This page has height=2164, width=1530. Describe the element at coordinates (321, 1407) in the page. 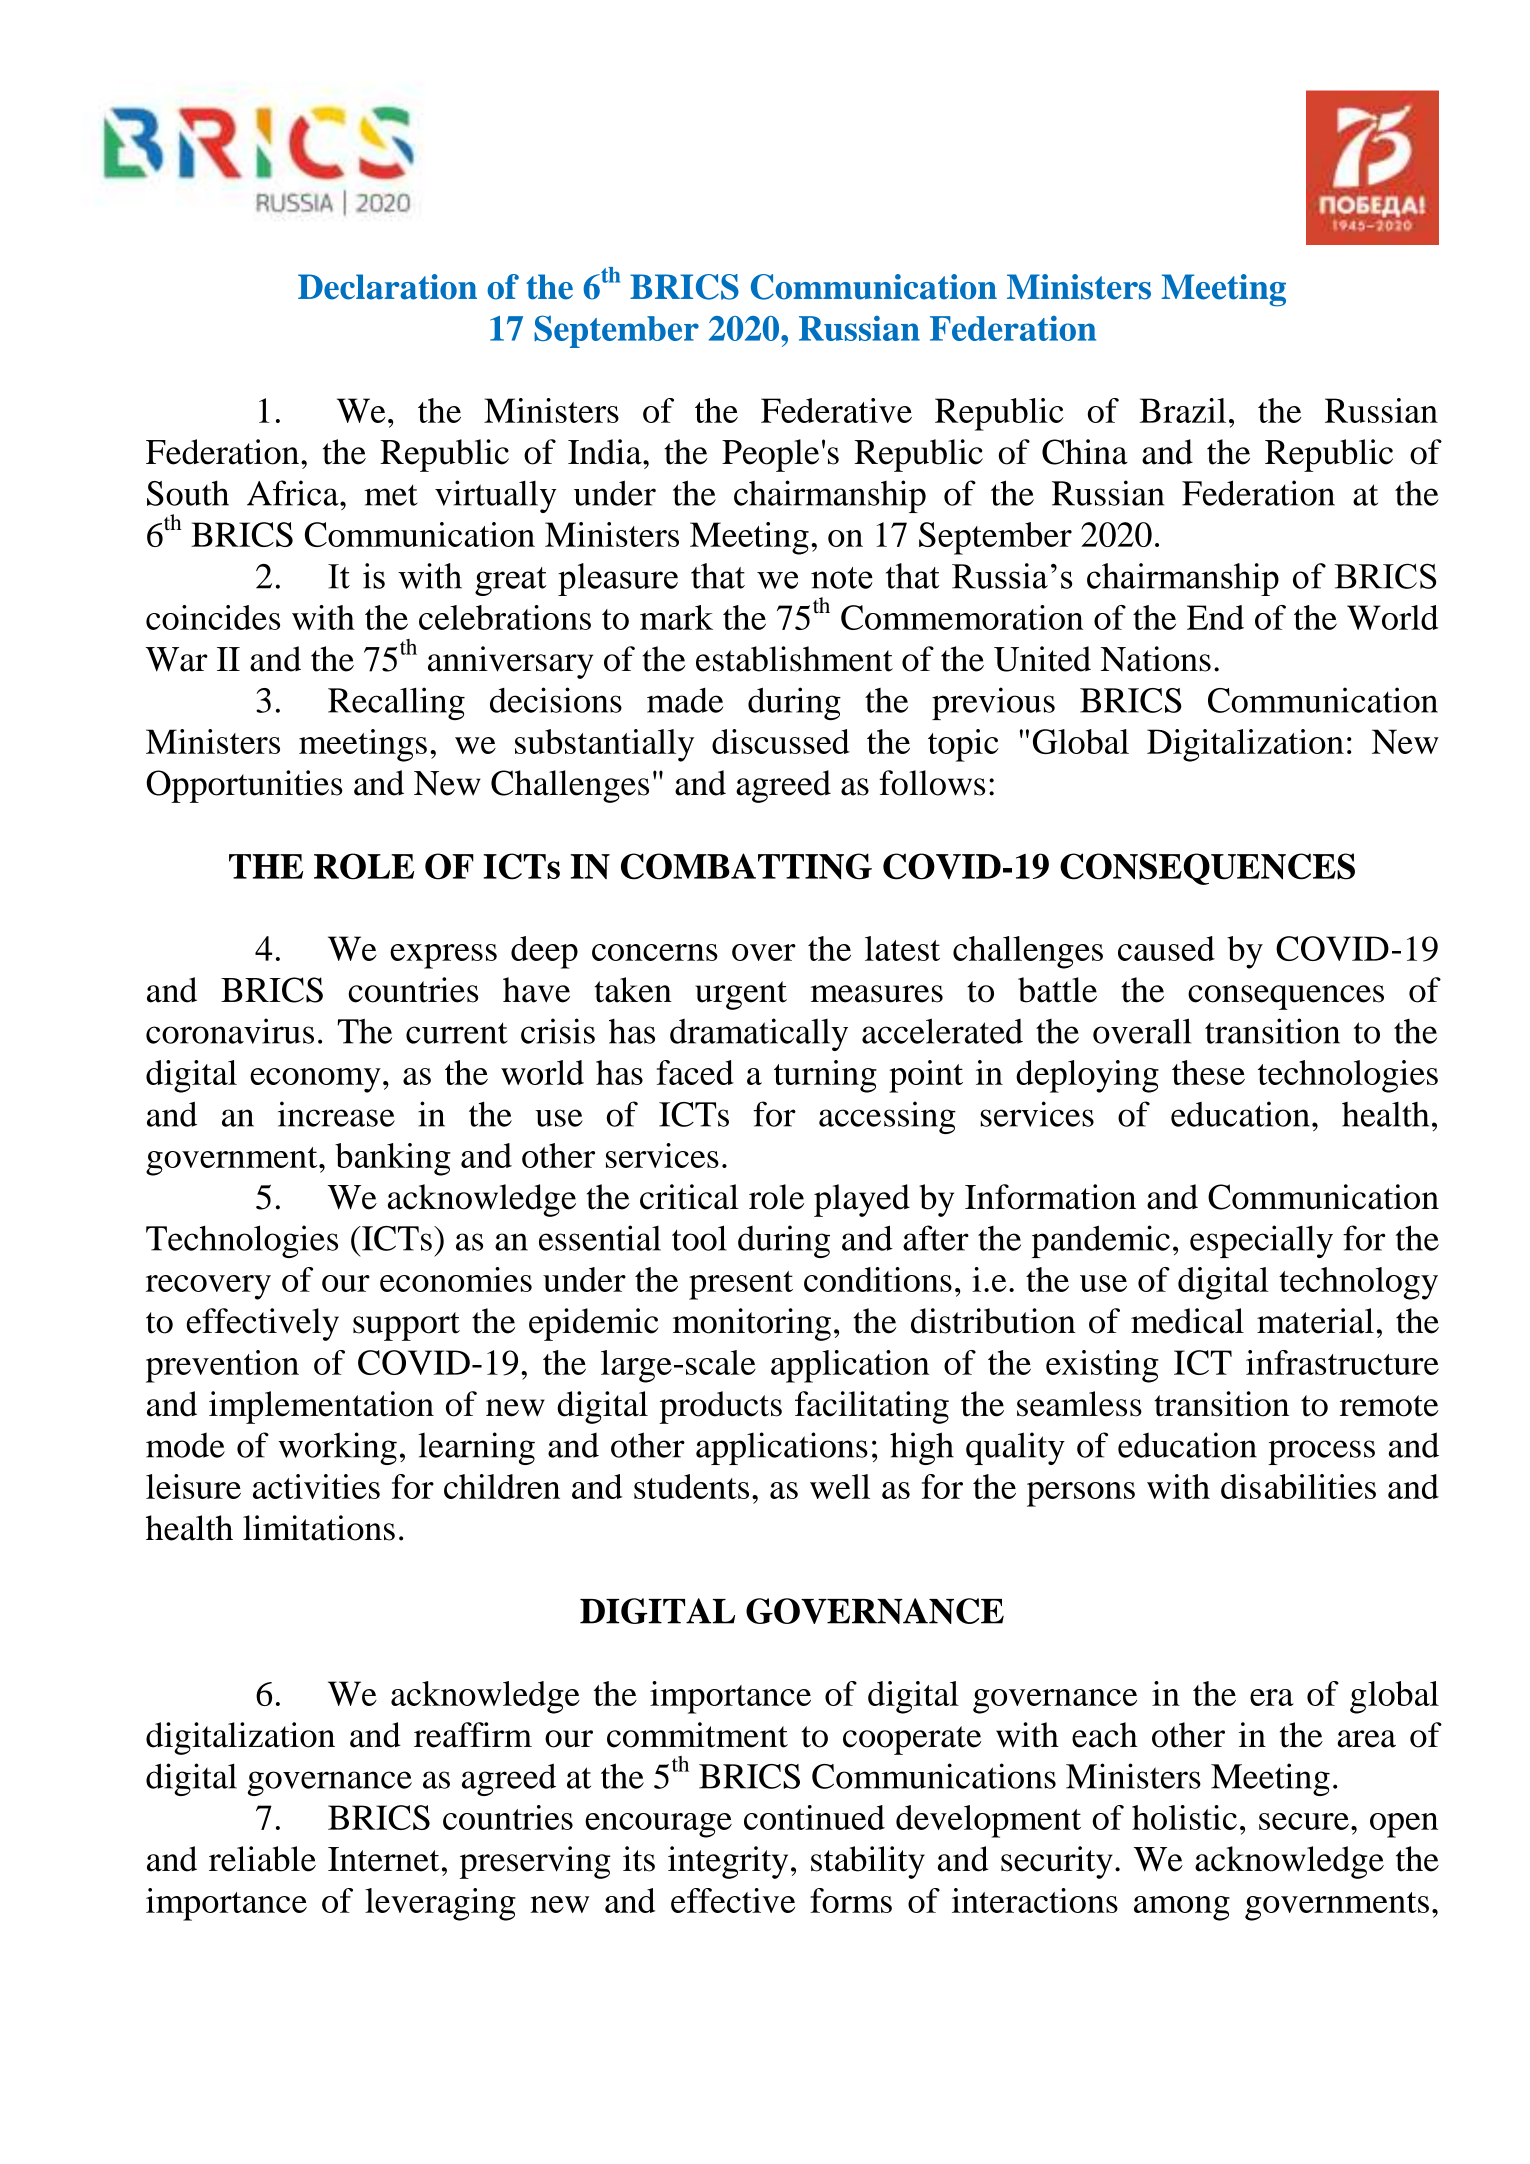

I see `implementation` at that location.
